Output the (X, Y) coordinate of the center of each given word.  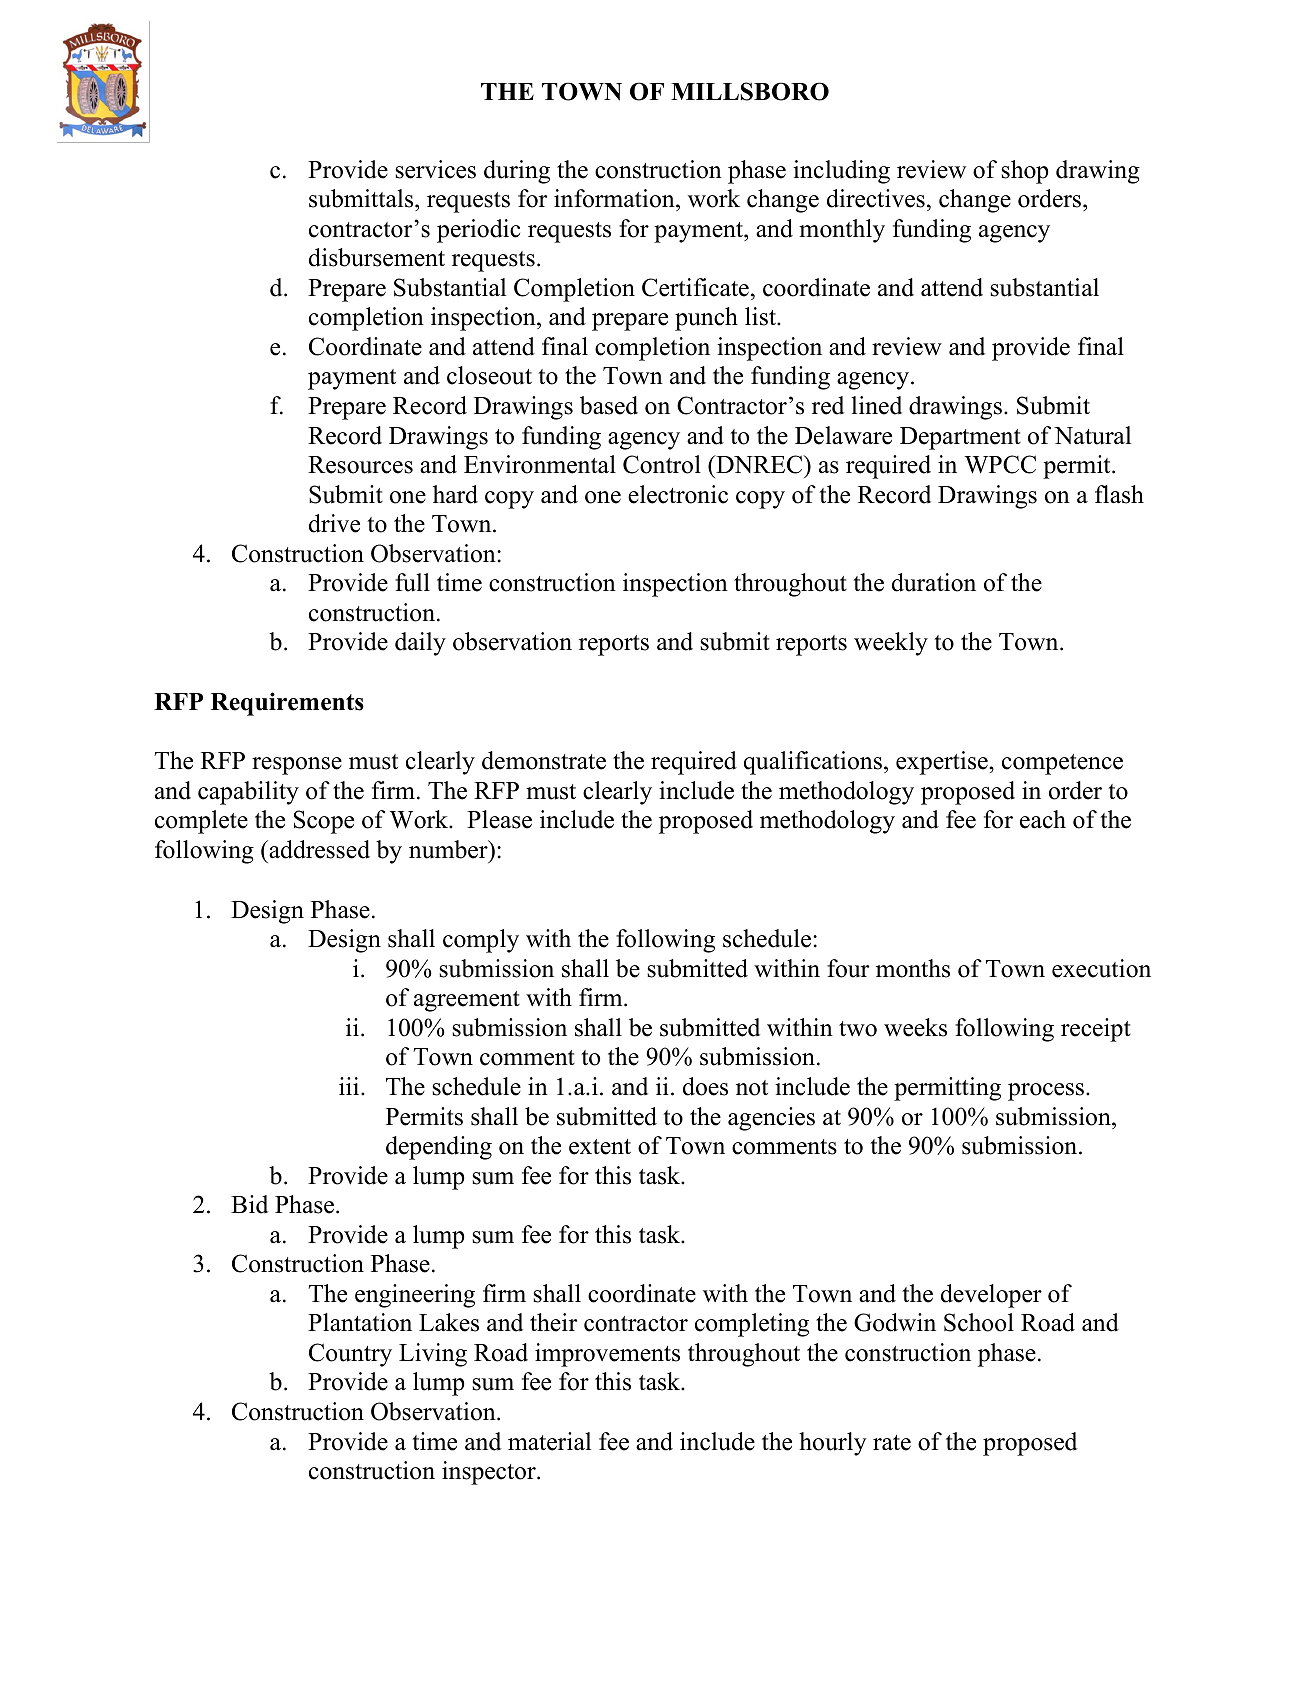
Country (350, 1355)
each (1043, 819)
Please (499, 819)
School (979, 1322)
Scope (324, 822)
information (615, 198)
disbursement (377, 257)
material (549, 1441)
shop (1024, 172)
